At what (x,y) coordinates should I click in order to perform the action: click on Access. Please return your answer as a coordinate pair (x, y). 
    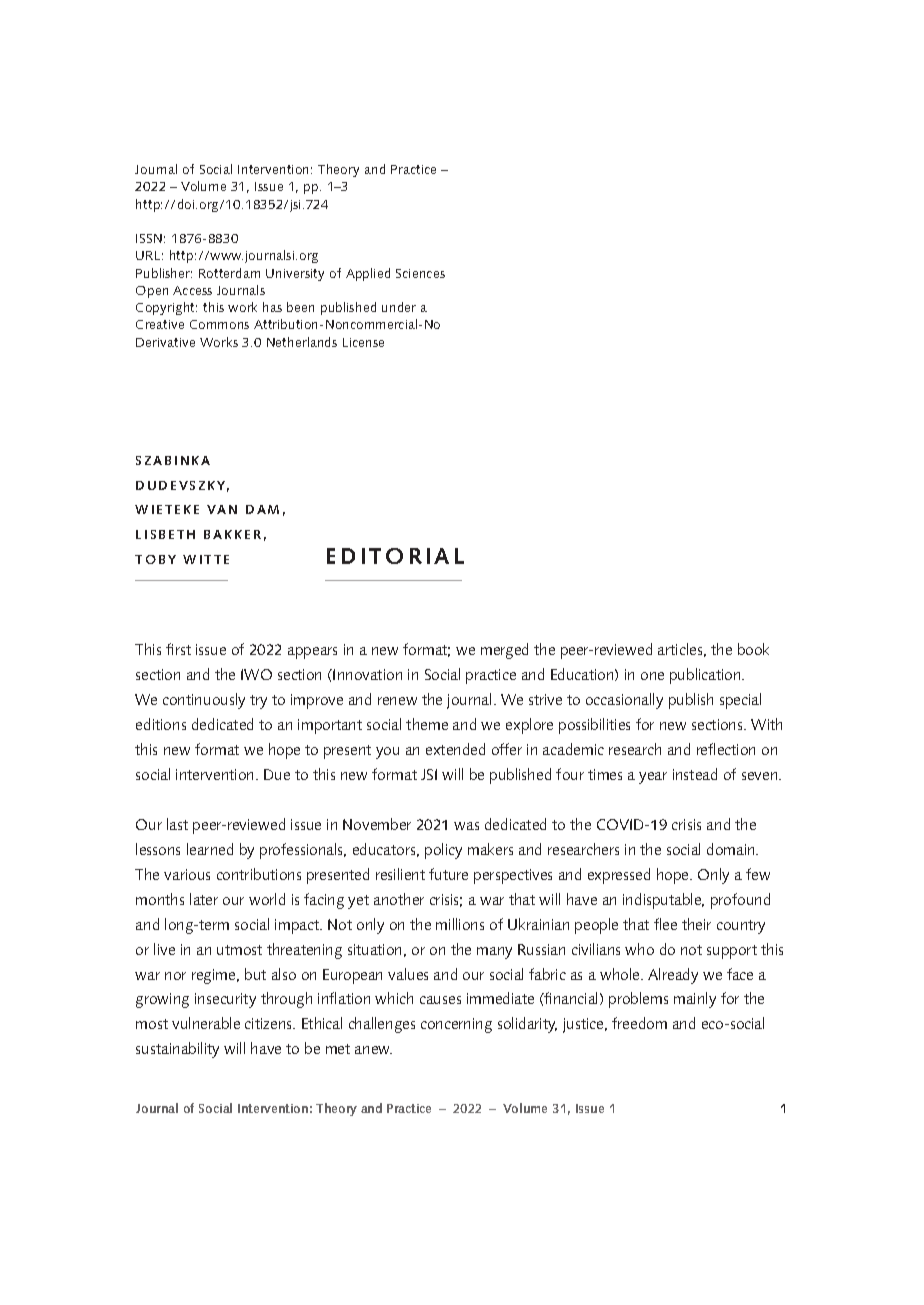
    Looking at the image, I should click on (192, 290).
